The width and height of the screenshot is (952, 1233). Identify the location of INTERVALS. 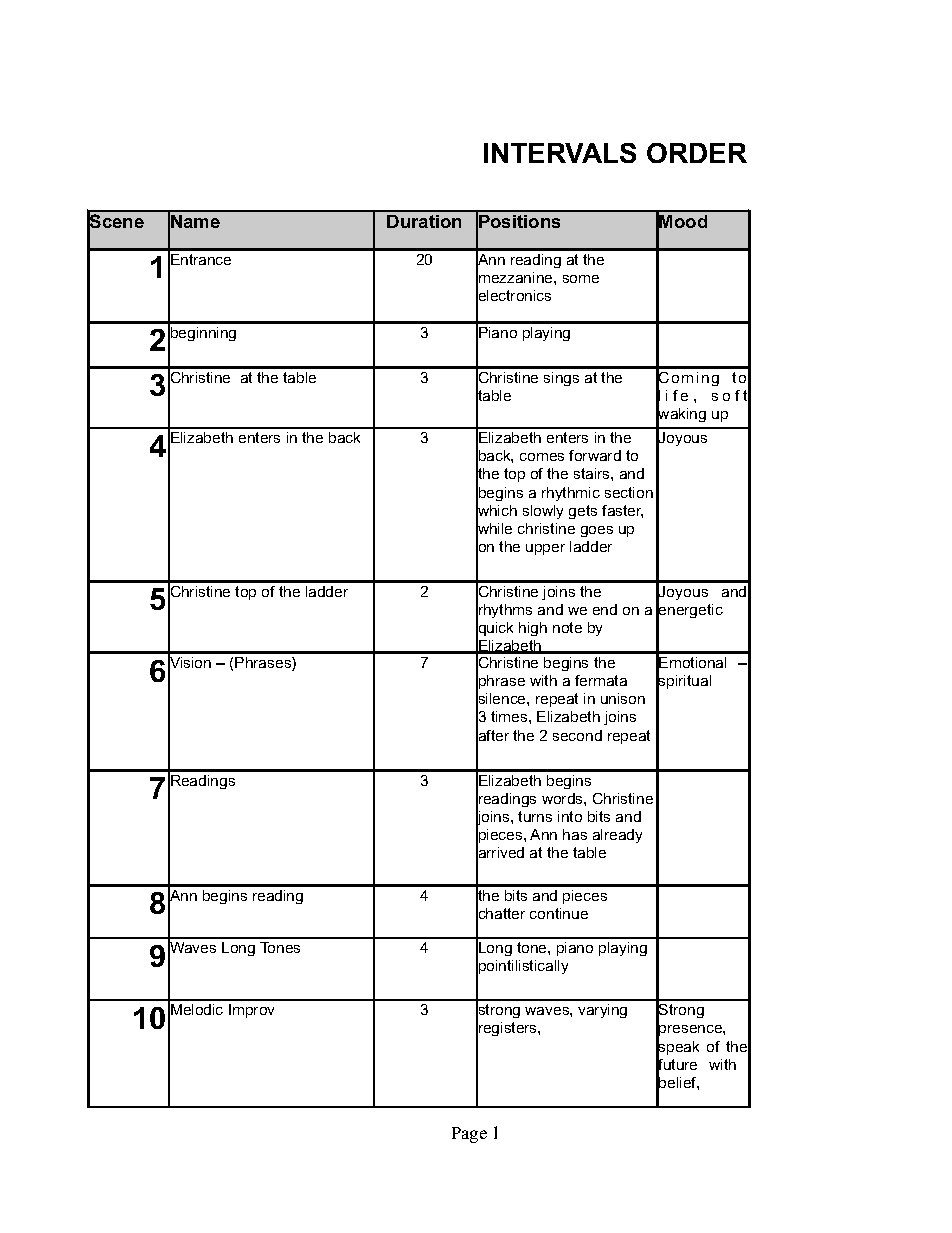
(560, 153).
